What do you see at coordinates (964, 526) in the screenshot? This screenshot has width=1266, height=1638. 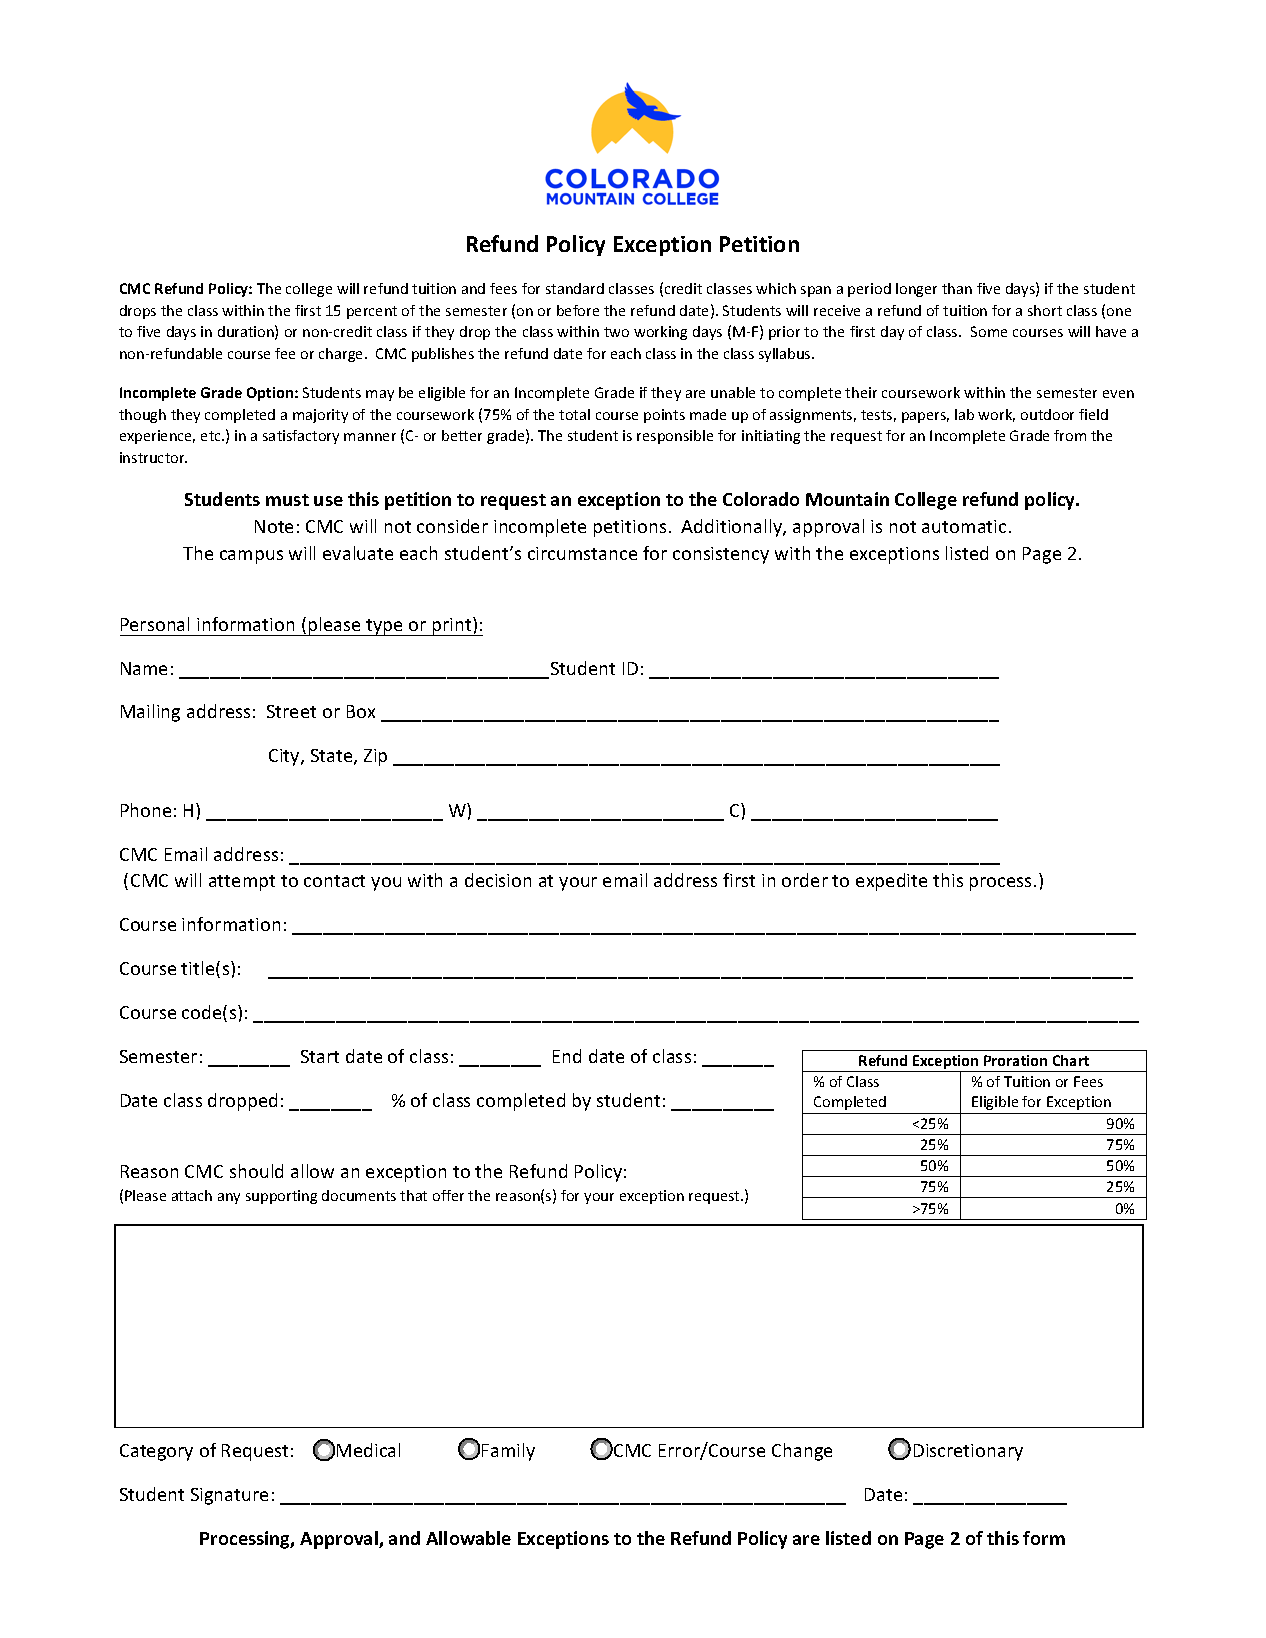 I see `automatic` at bounding box center [964, 526].
